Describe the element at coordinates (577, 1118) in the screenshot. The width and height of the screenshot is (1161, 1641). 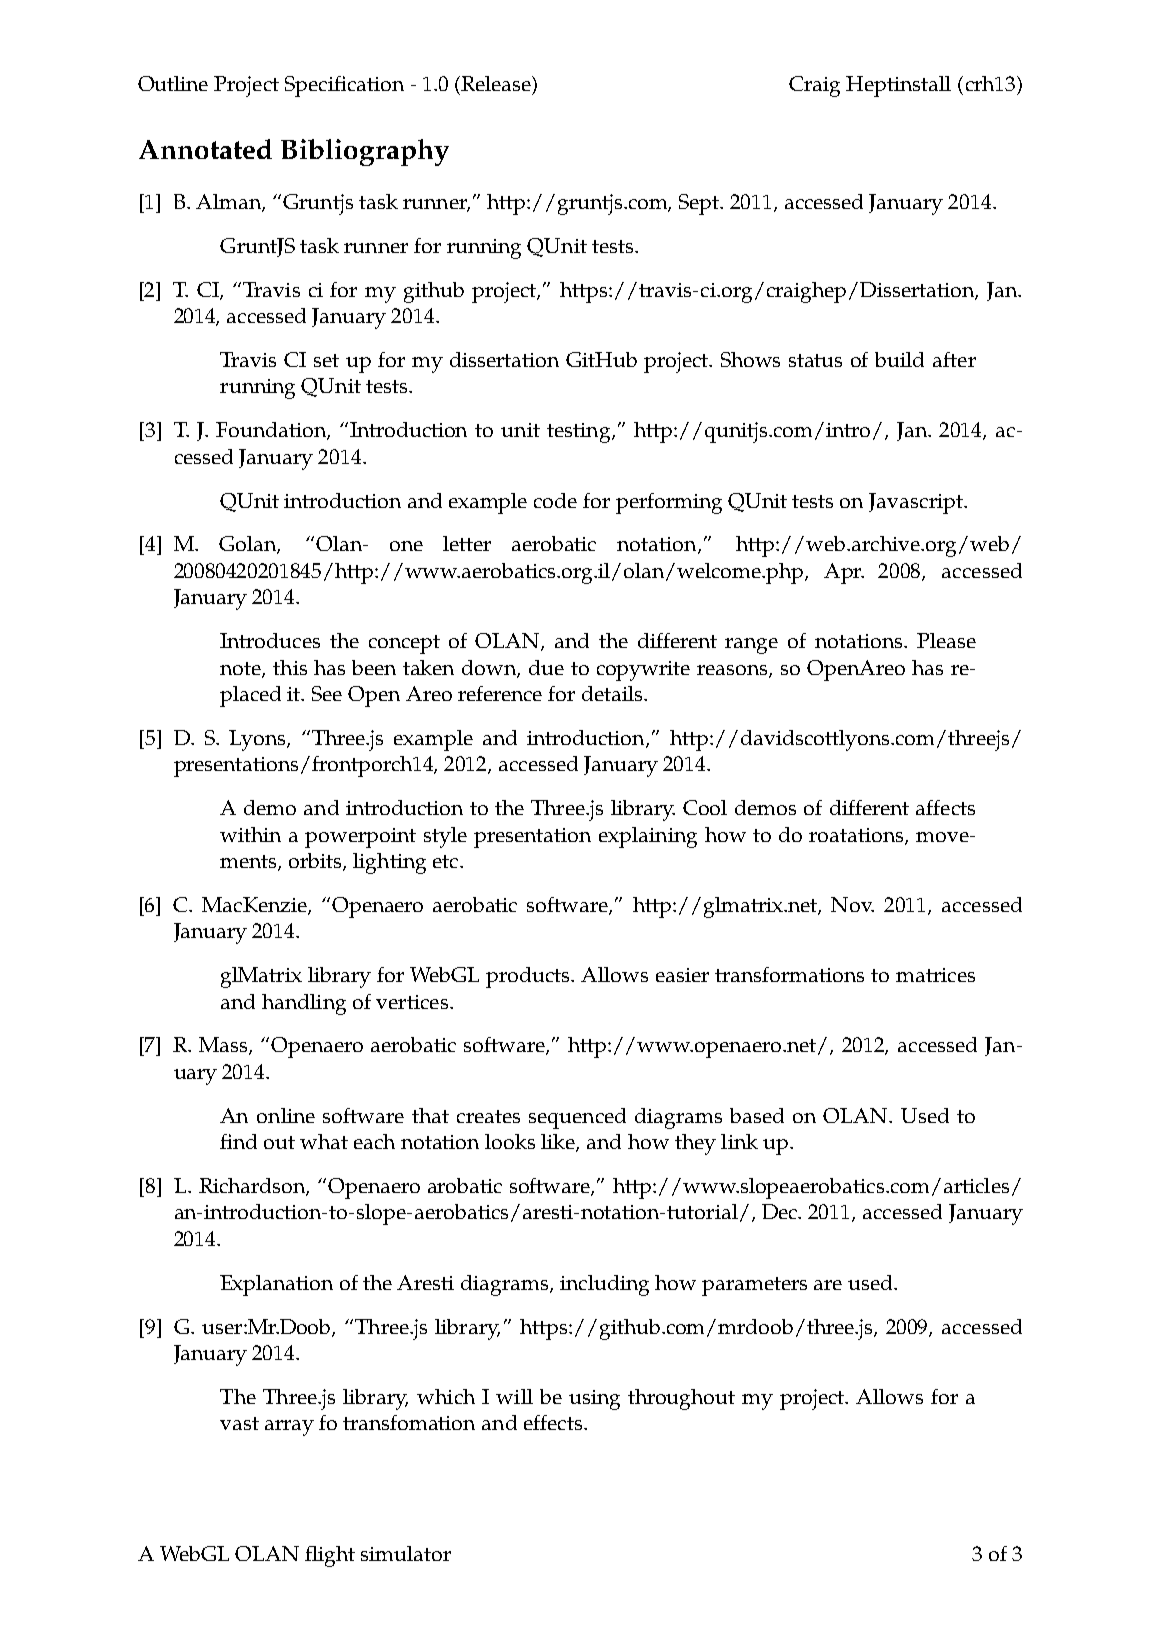
I see `sequenced` at that location.
